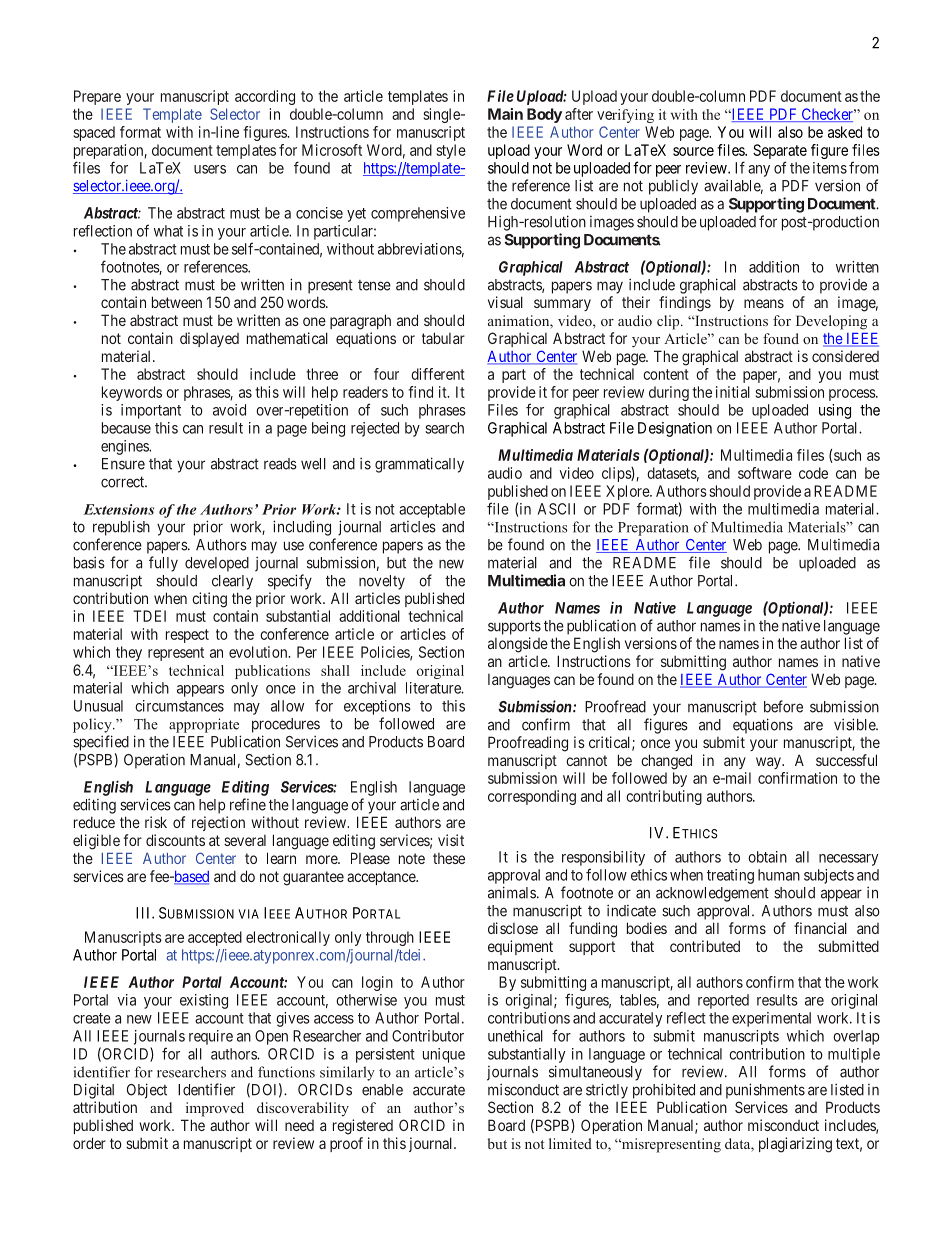 This image has width=952, height=1233. I want to click on unique, so click(444, 1055).
